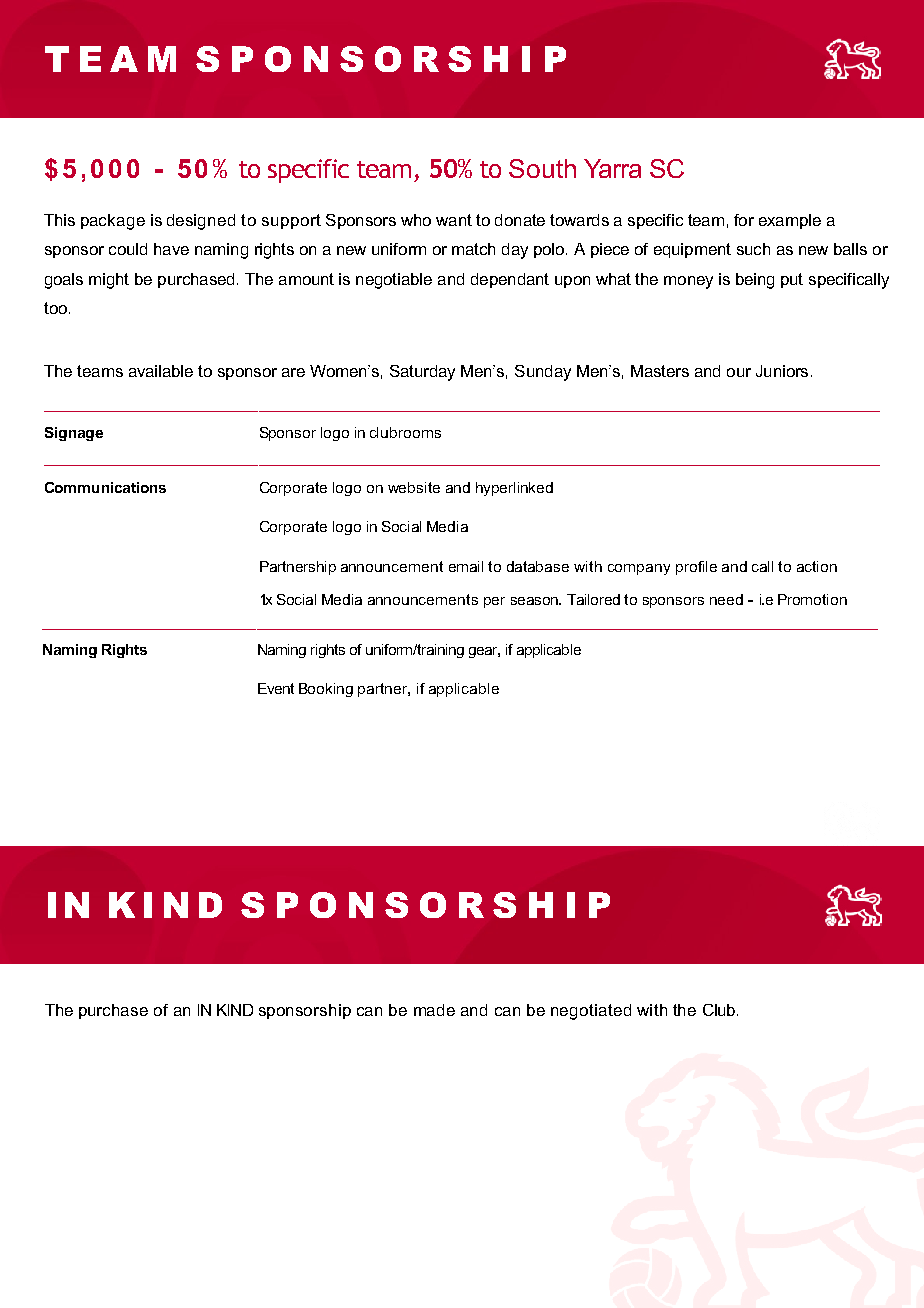  I want to click on want, so click(454, 220).
